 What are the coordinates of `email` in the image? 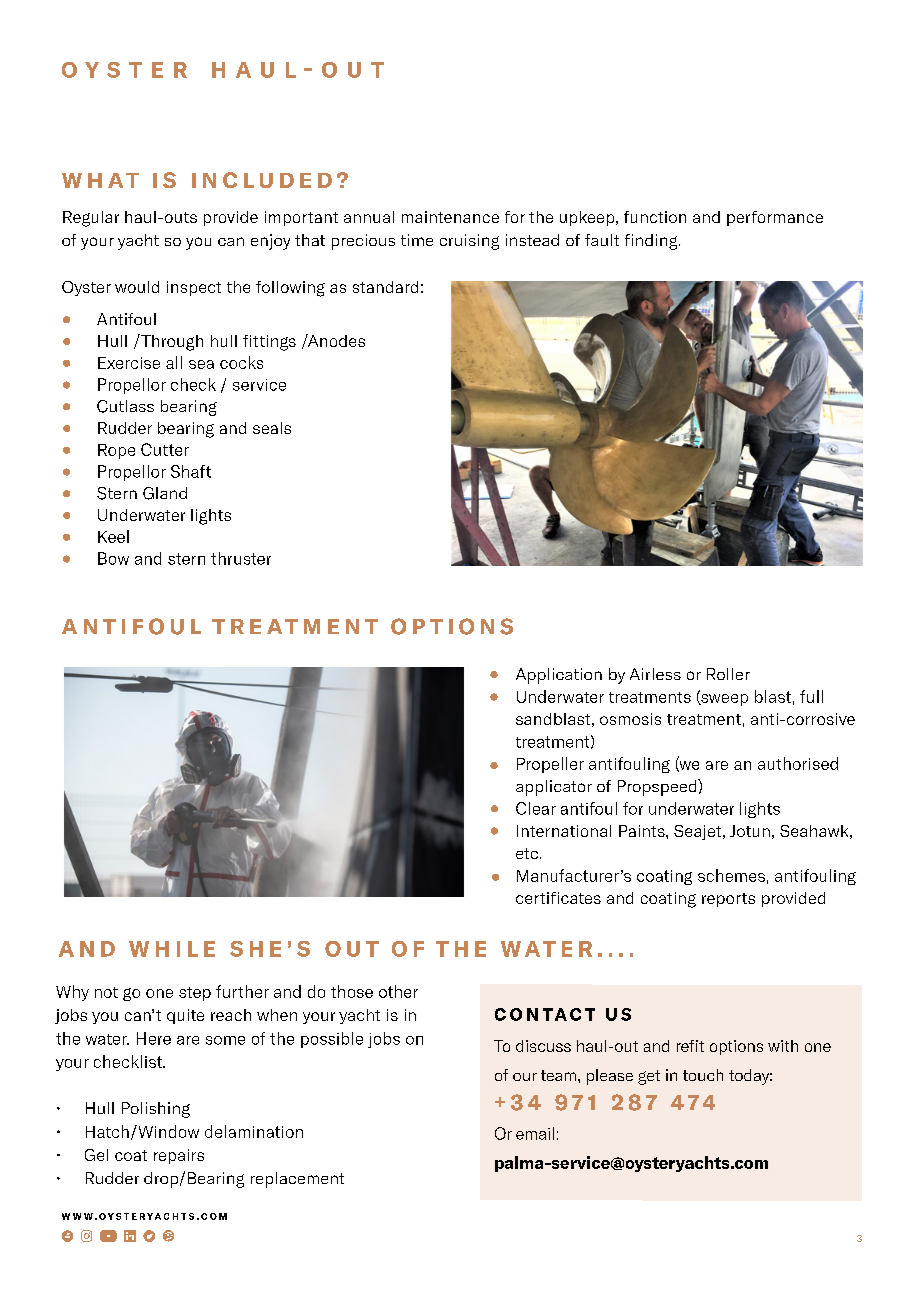 It's located at (535, 1133).
